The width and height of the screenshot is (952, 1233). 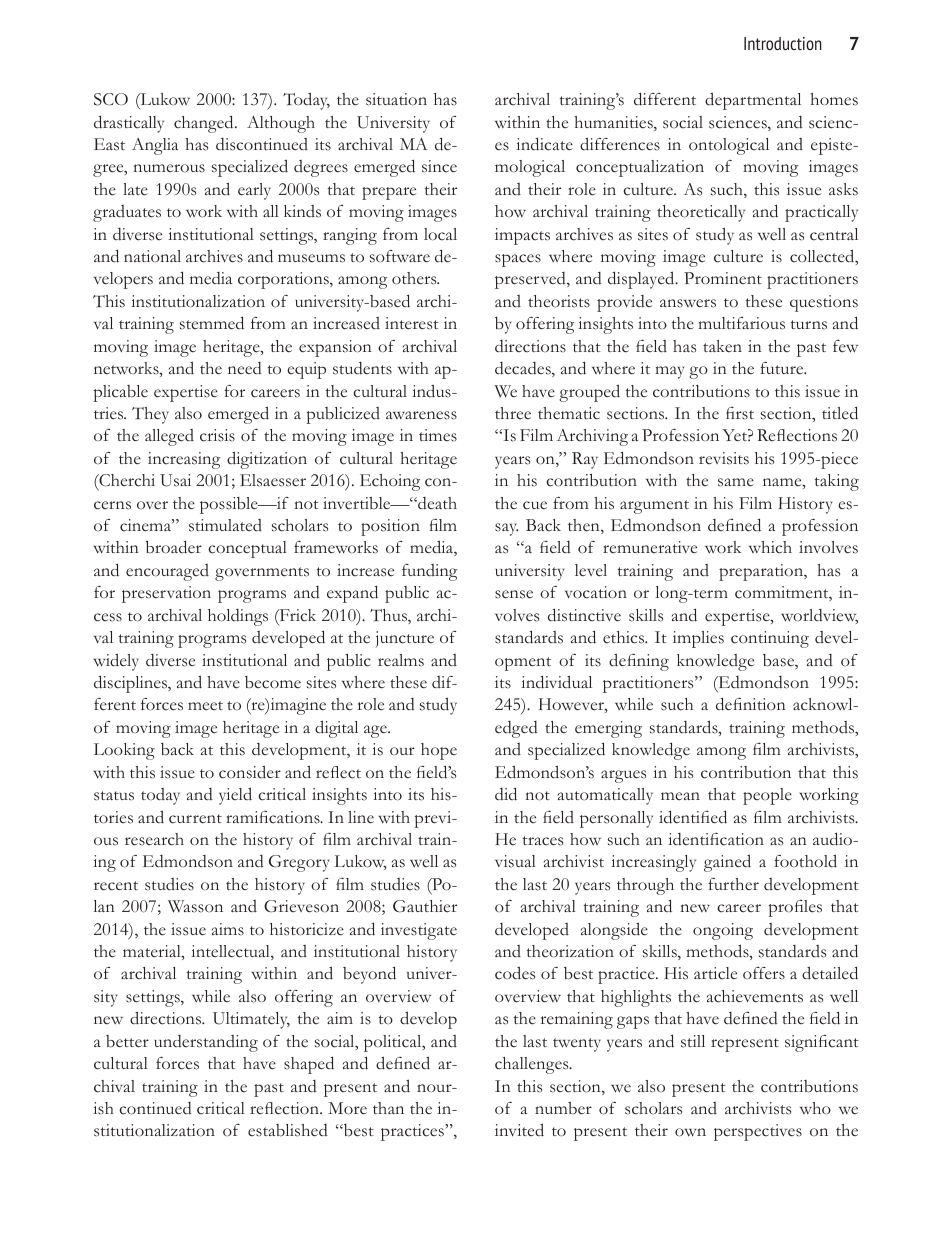 I want to click on preservation, so click(x=166, y=594).
